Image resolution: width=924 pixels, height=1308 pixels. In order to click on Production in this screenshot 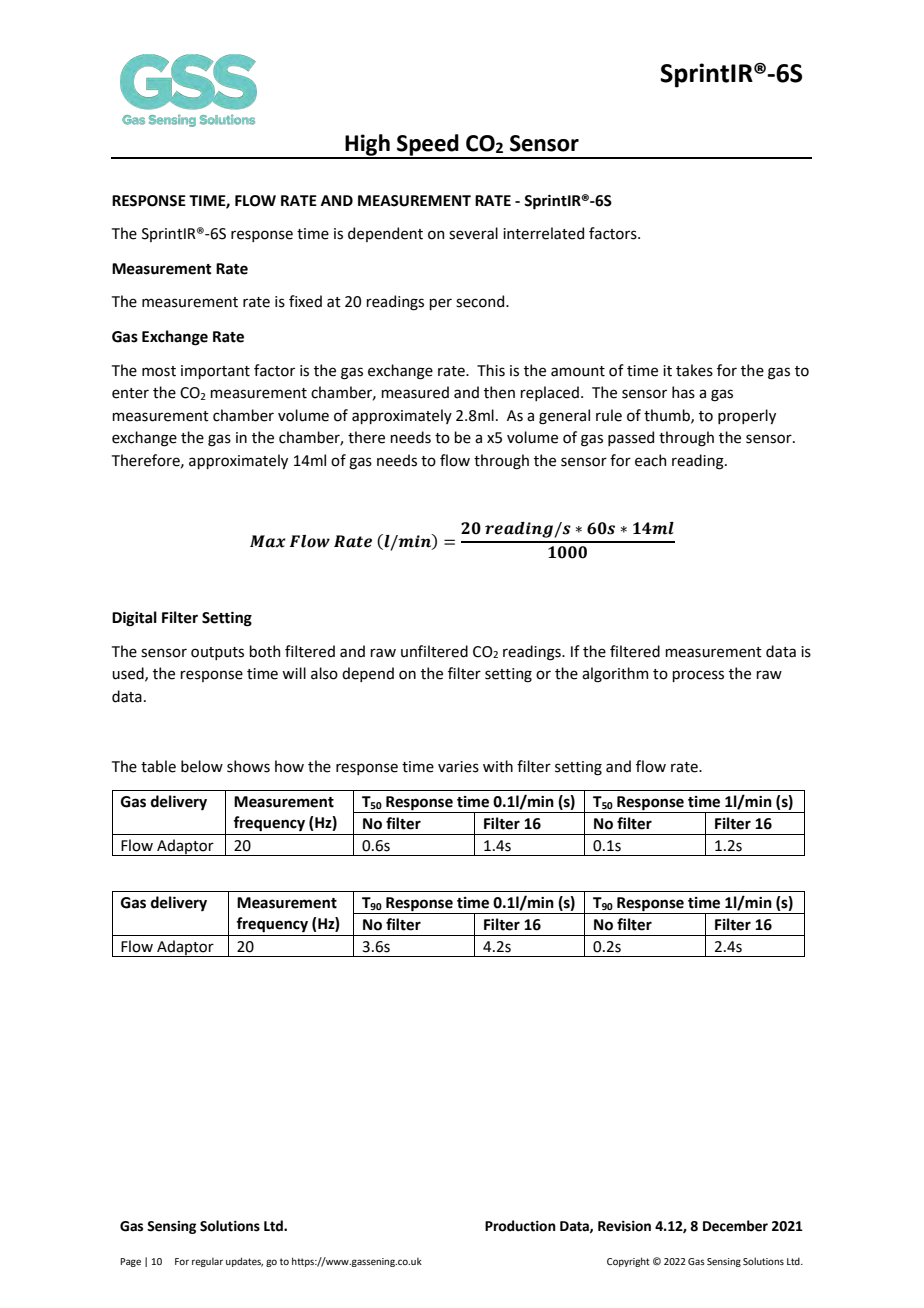, I will do `click(520, 1226)`.
